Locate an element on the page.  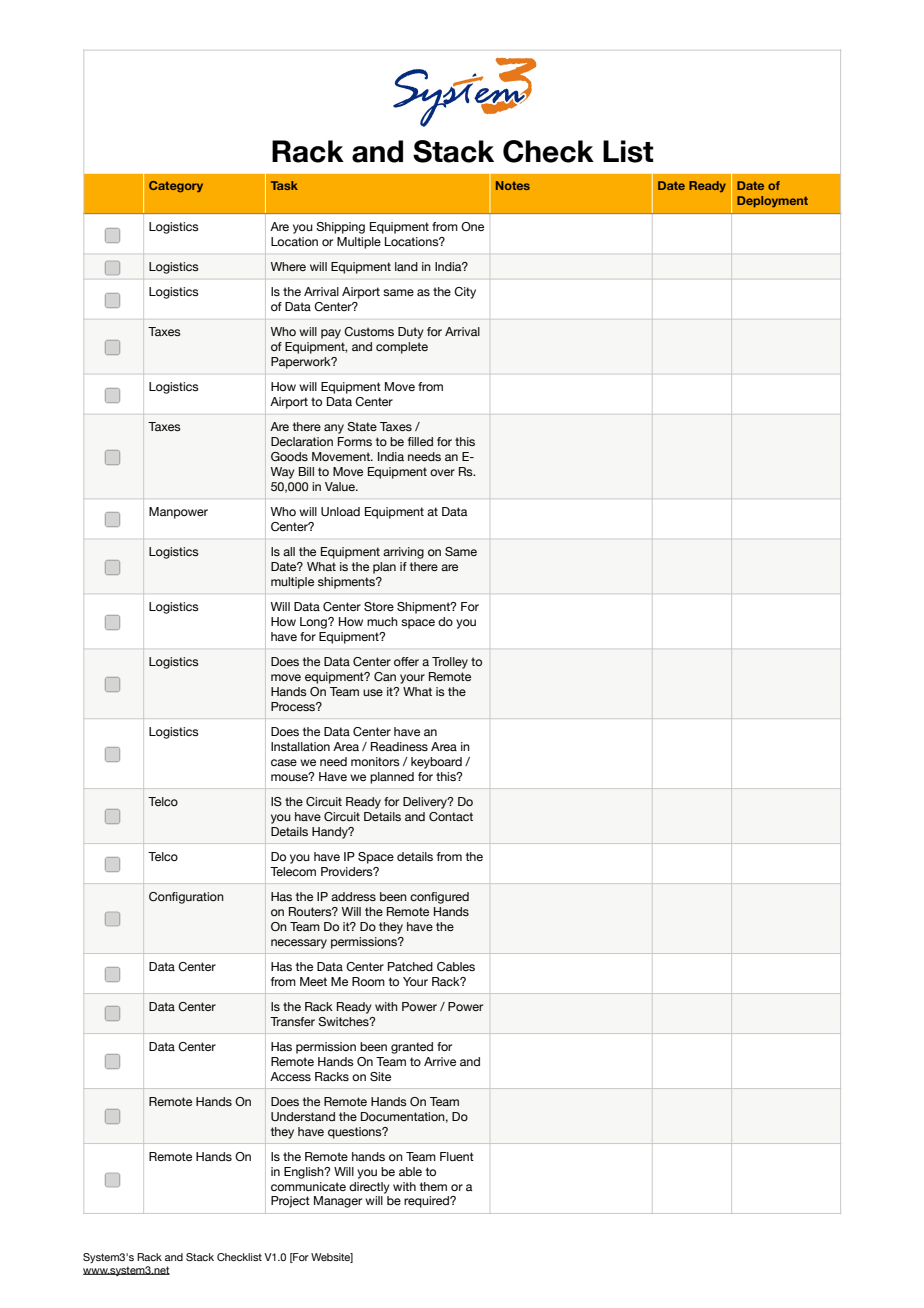
Goods is located at coordinates (289, 456).
